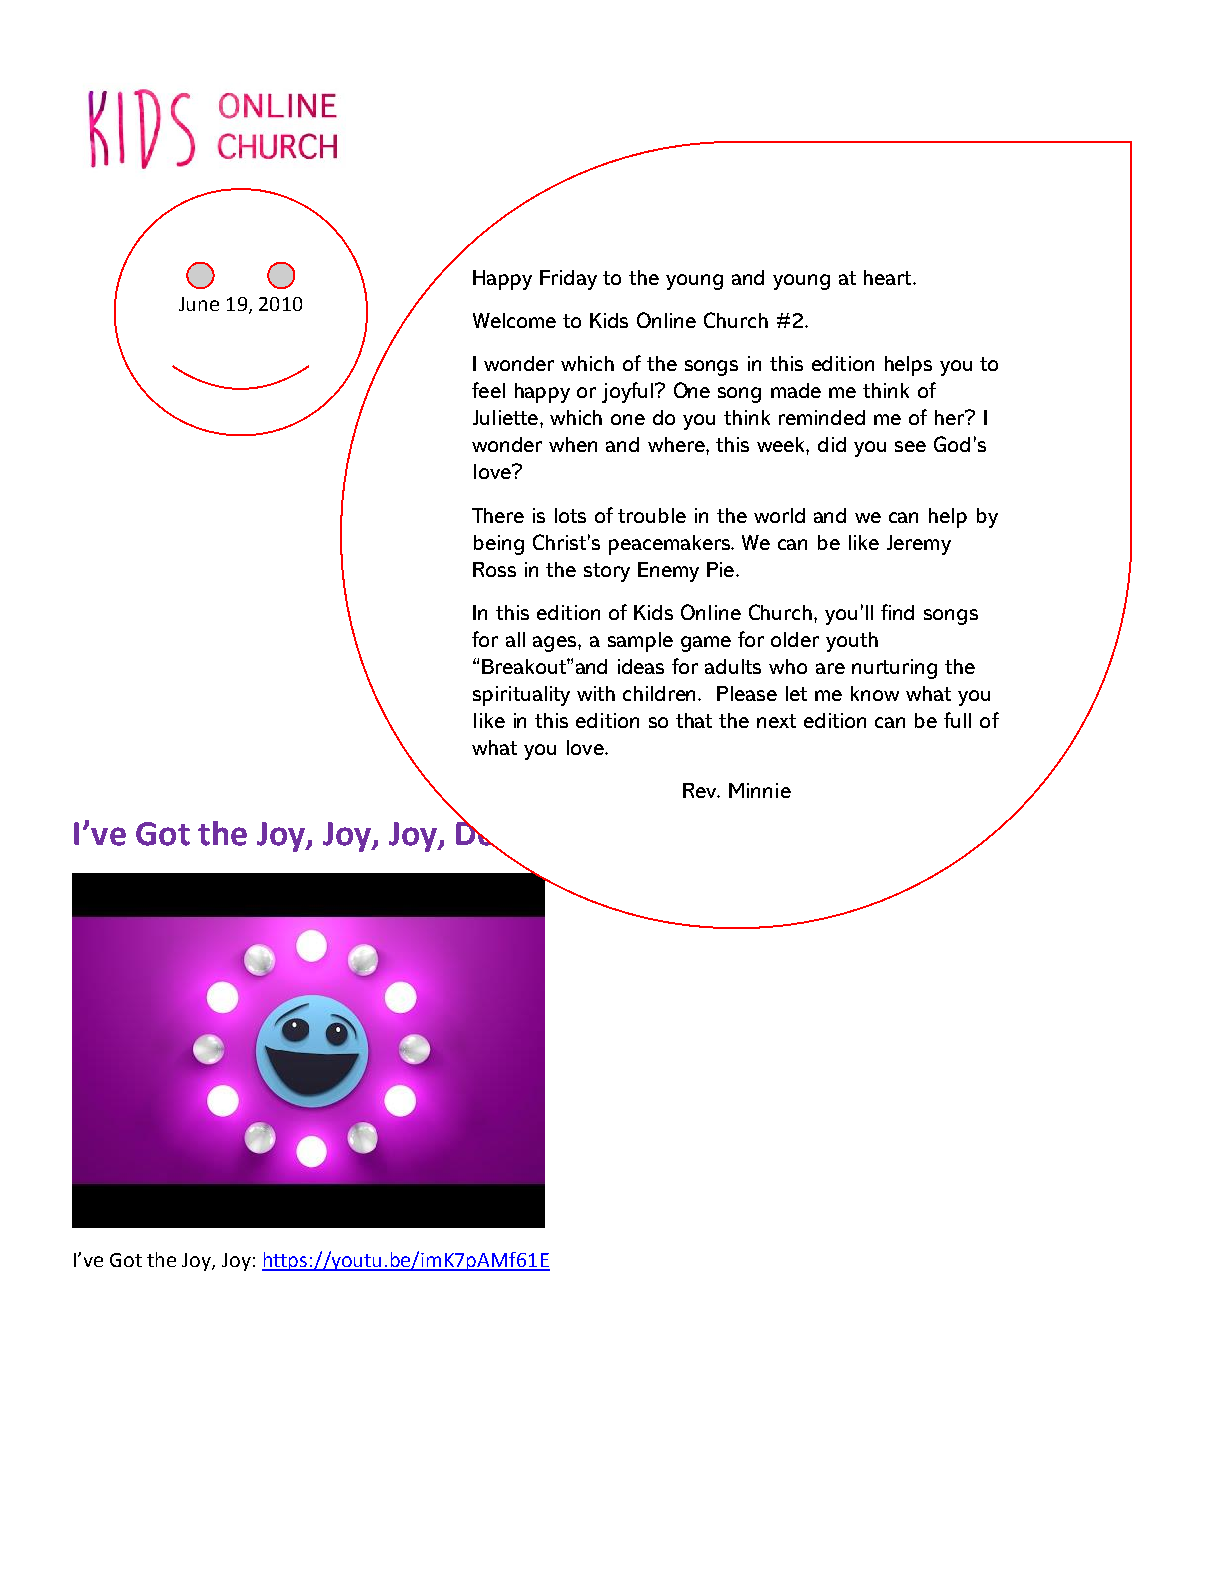  I want to click on lots, so click(570, 515).
